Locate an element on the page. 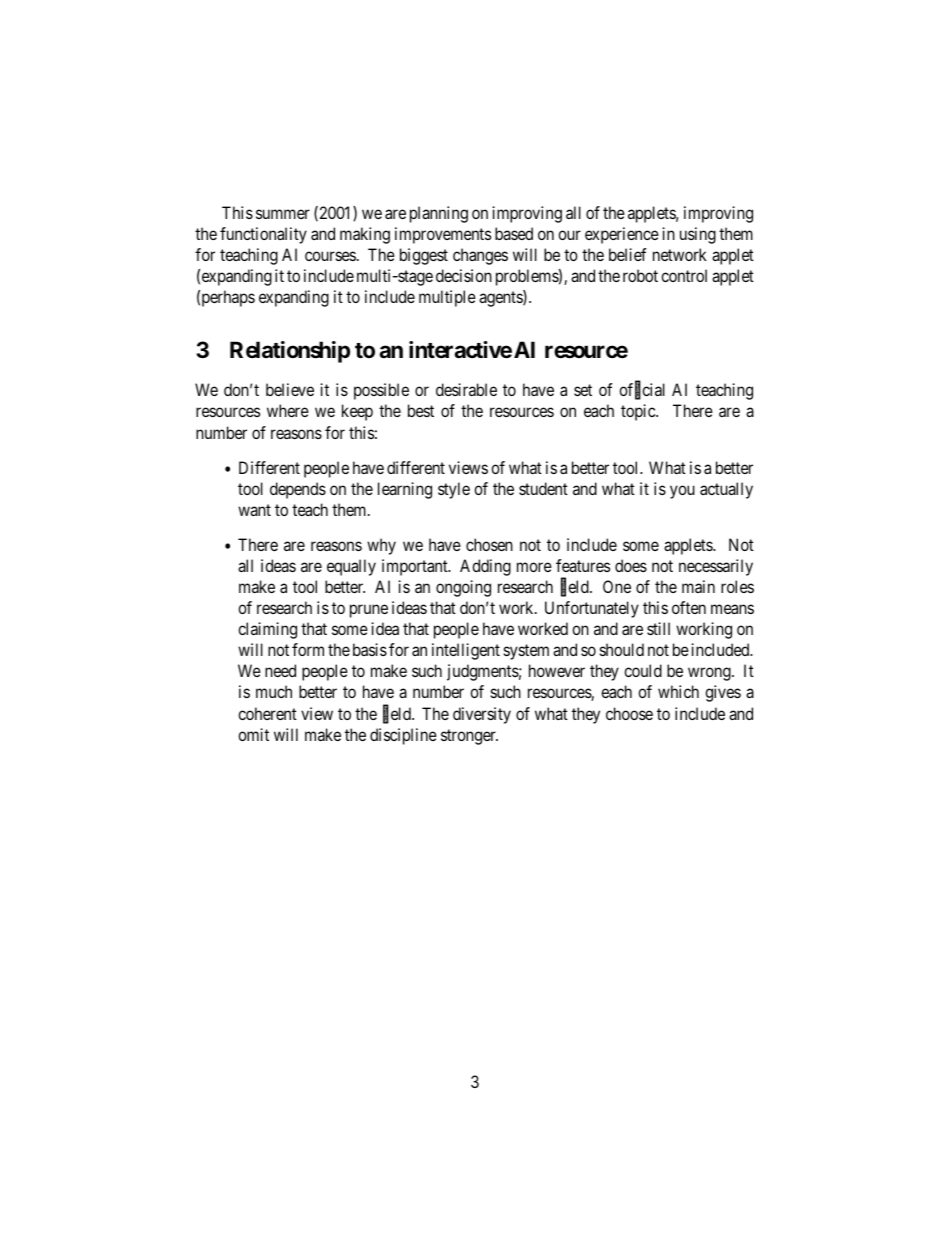 This image has height=1233, width=952. control is located at coordinates (684, 275).
